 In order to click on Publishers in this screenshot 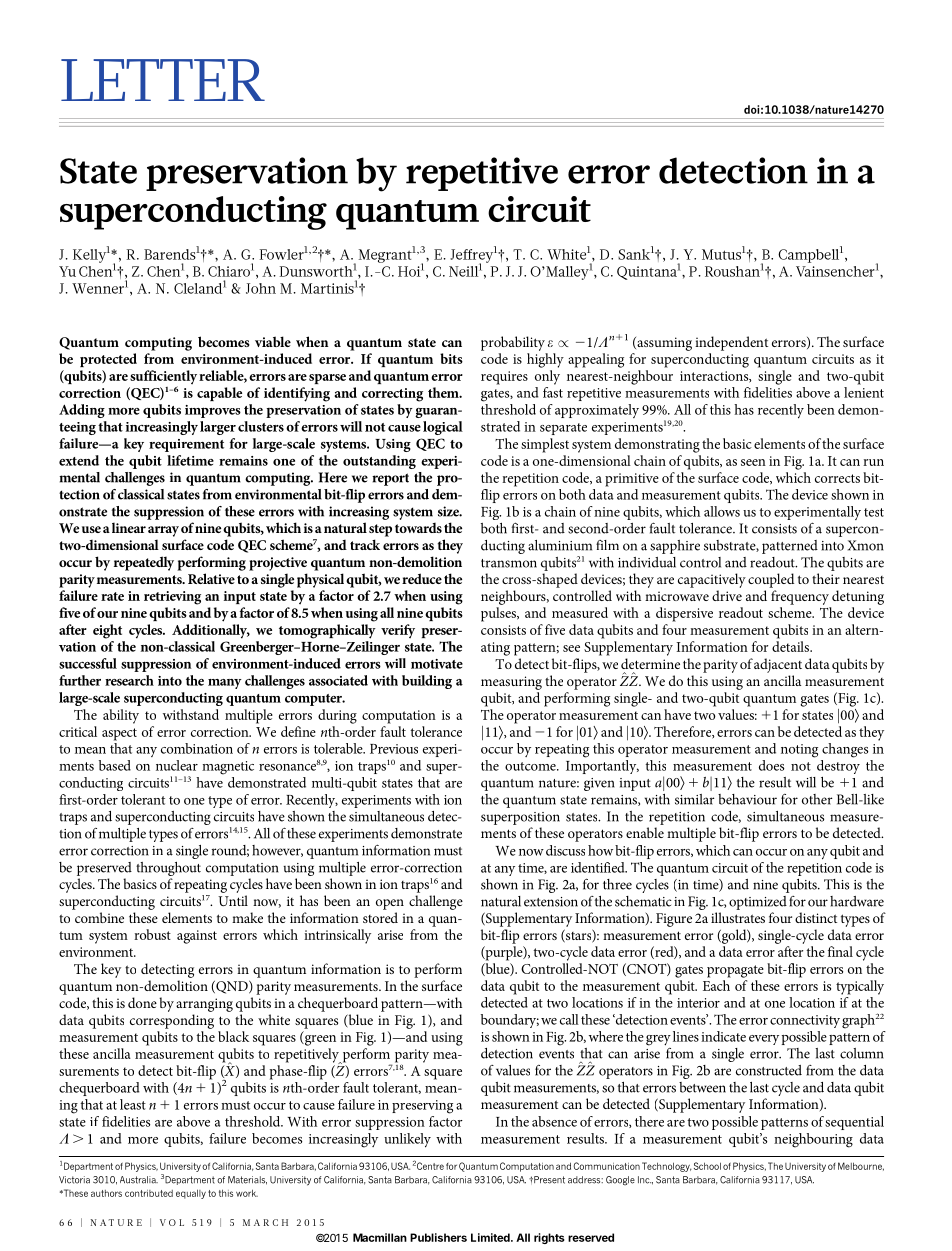, I will do `click(438, 1237)`.
